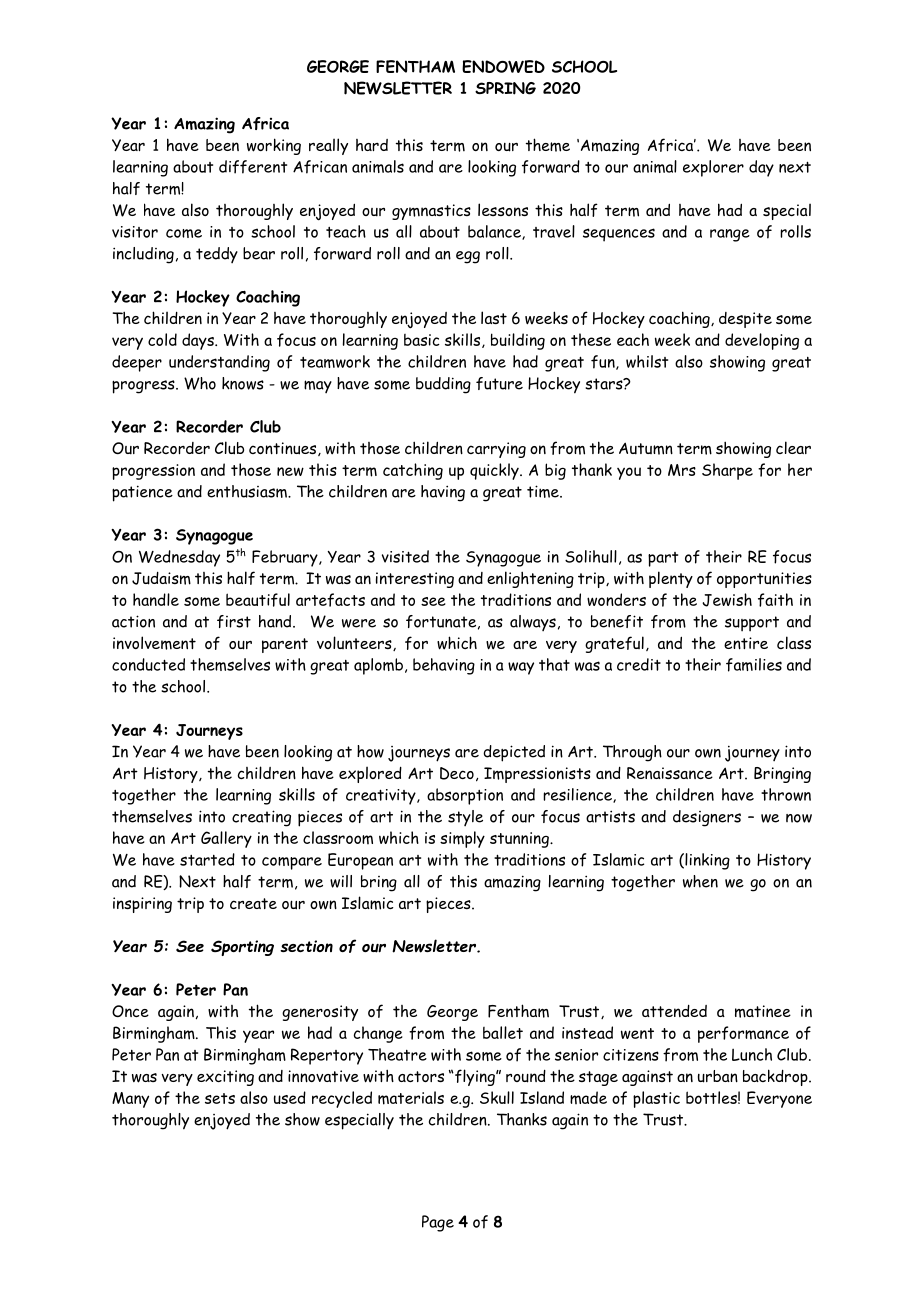 This document has width=924, height=1308. I want to click on working, so click(274, 146).
